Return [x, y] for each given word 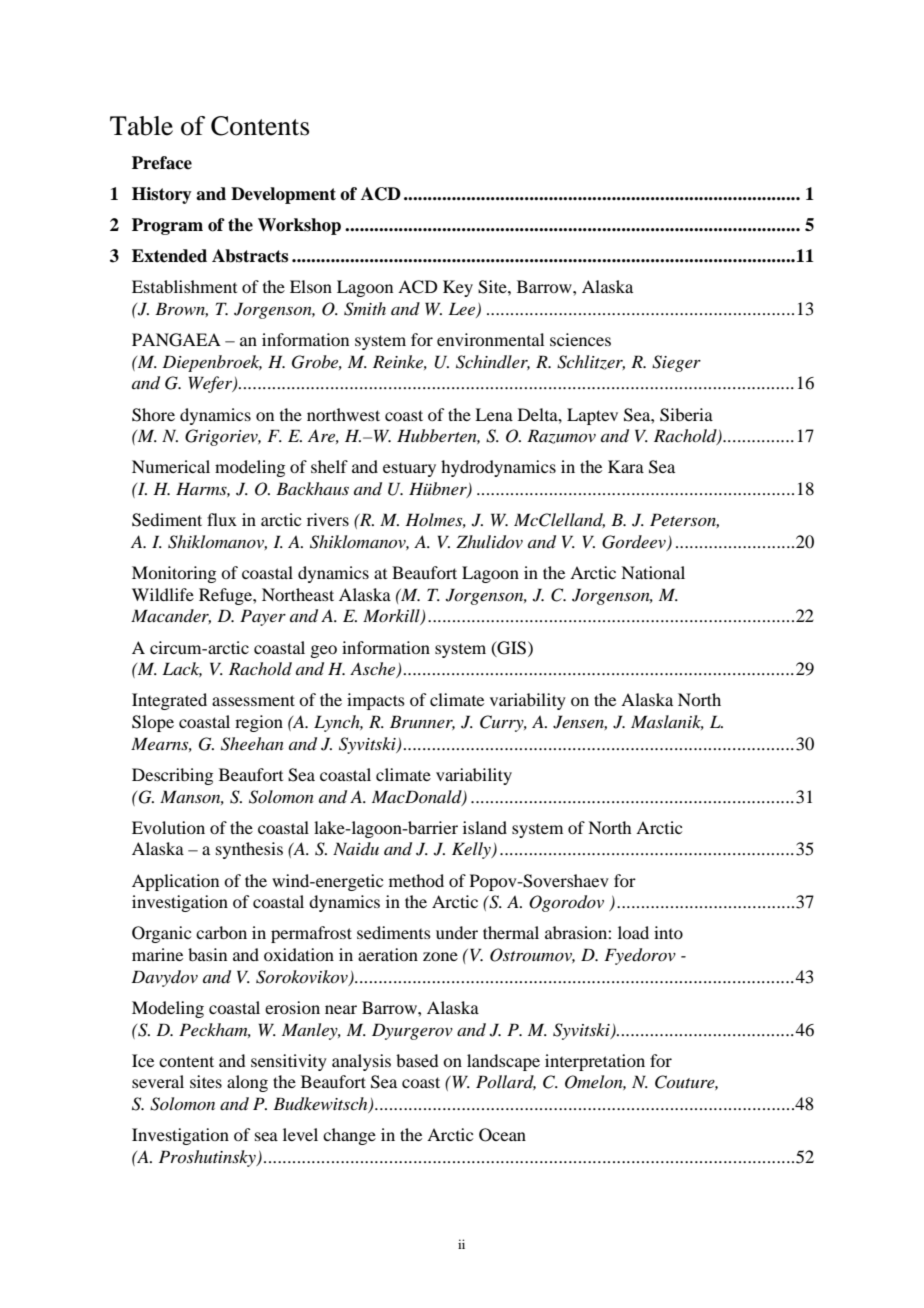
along [247, 1083]
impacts [376, 701]
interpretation [595, 1062]
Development [283, 195]
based [417, 1060]
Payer [263, 617]
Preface [162, 163]
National [653, 572]
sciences [580, 339]
